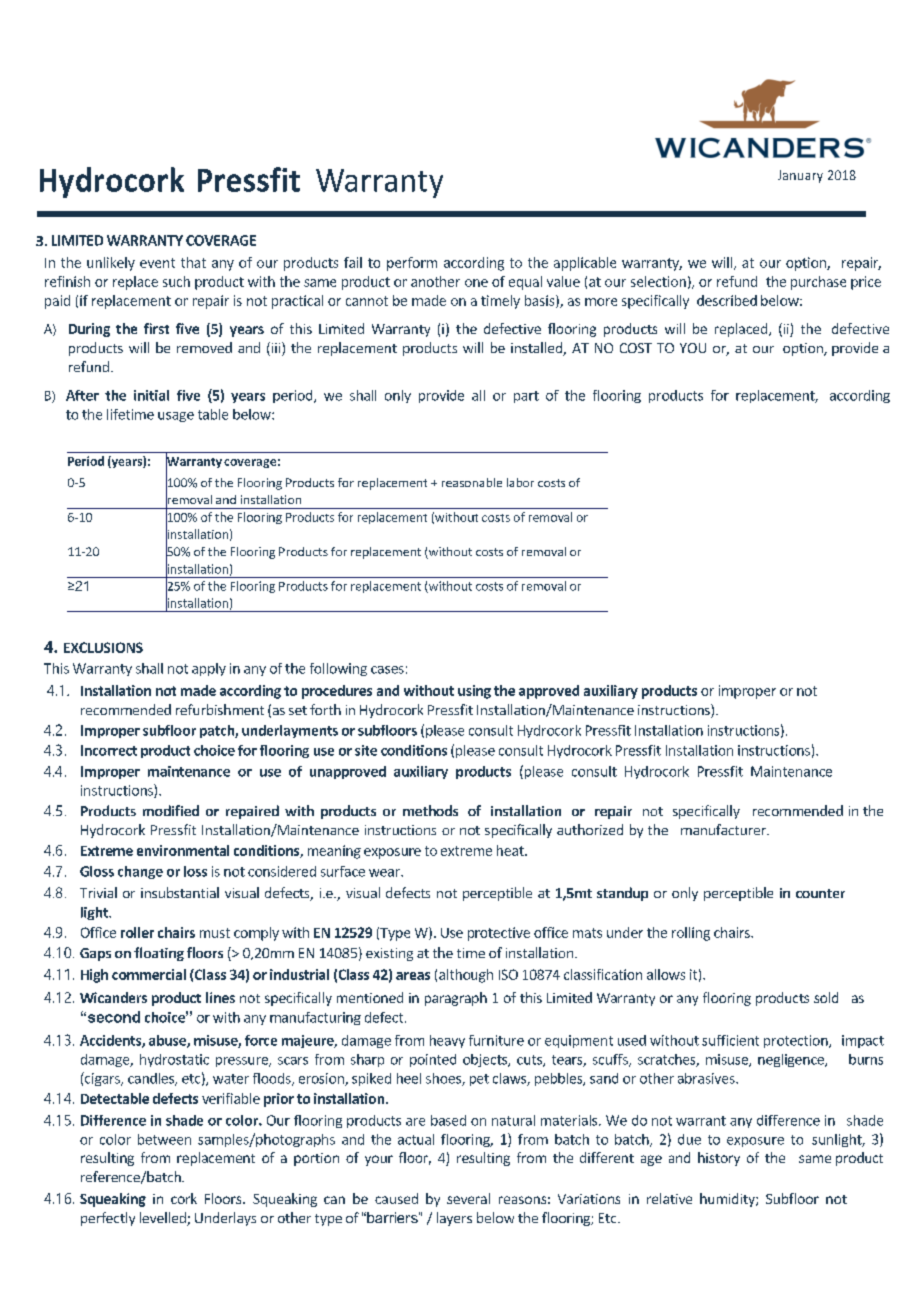  What do you see at coordinates (719, 1159) in the screenshot?
I see `history` at bounding box center [719, 1159].
